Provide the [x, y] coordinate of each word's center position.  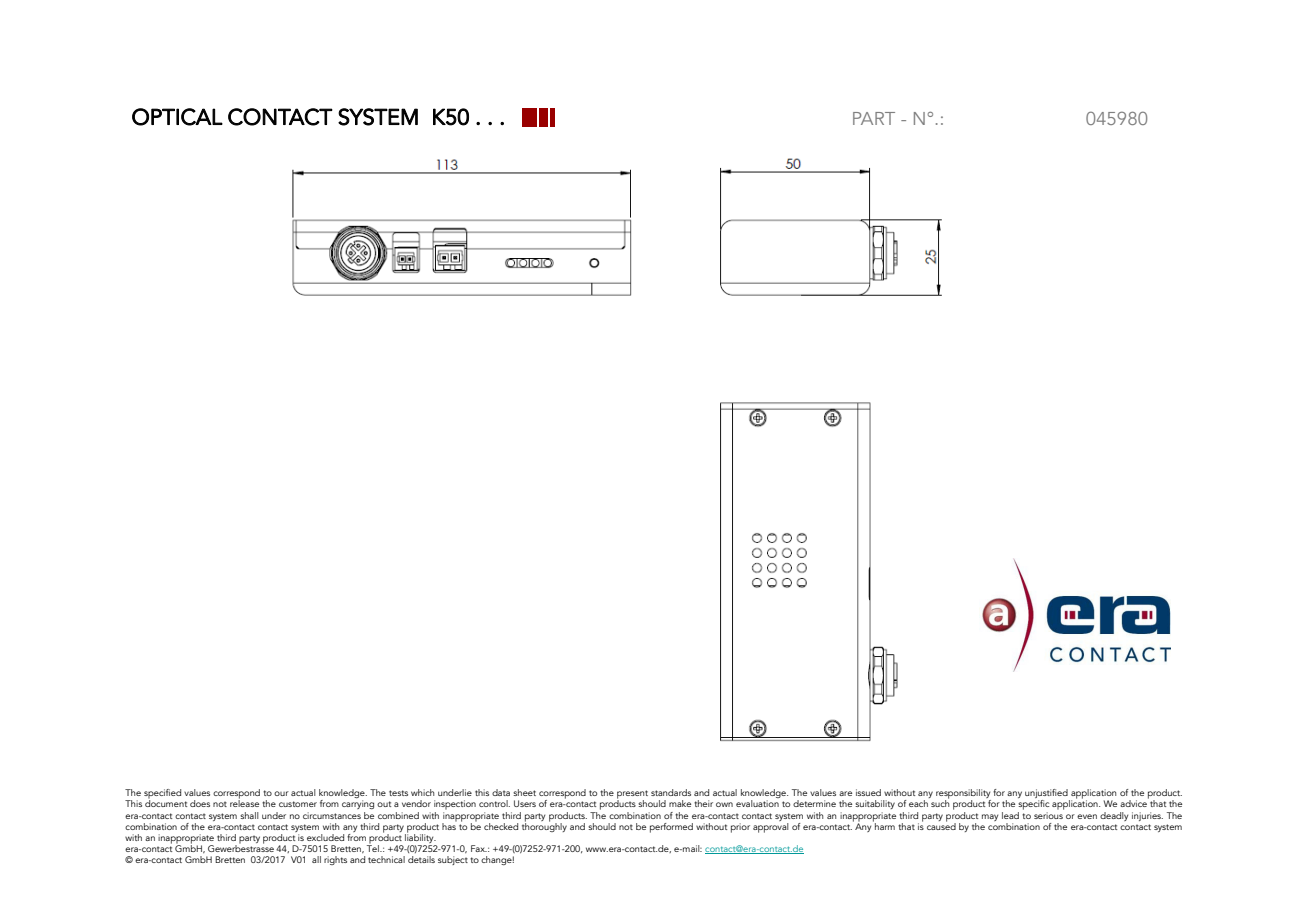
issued [868, 792]
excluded [325, 837]
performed [671, 828]
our [281, 793]
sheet [524, 792]
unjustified [1047, 795]
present [632, 795]
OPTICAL [177, 117]
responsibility [963, 795]
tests [398, 793]
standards [671, 792]
